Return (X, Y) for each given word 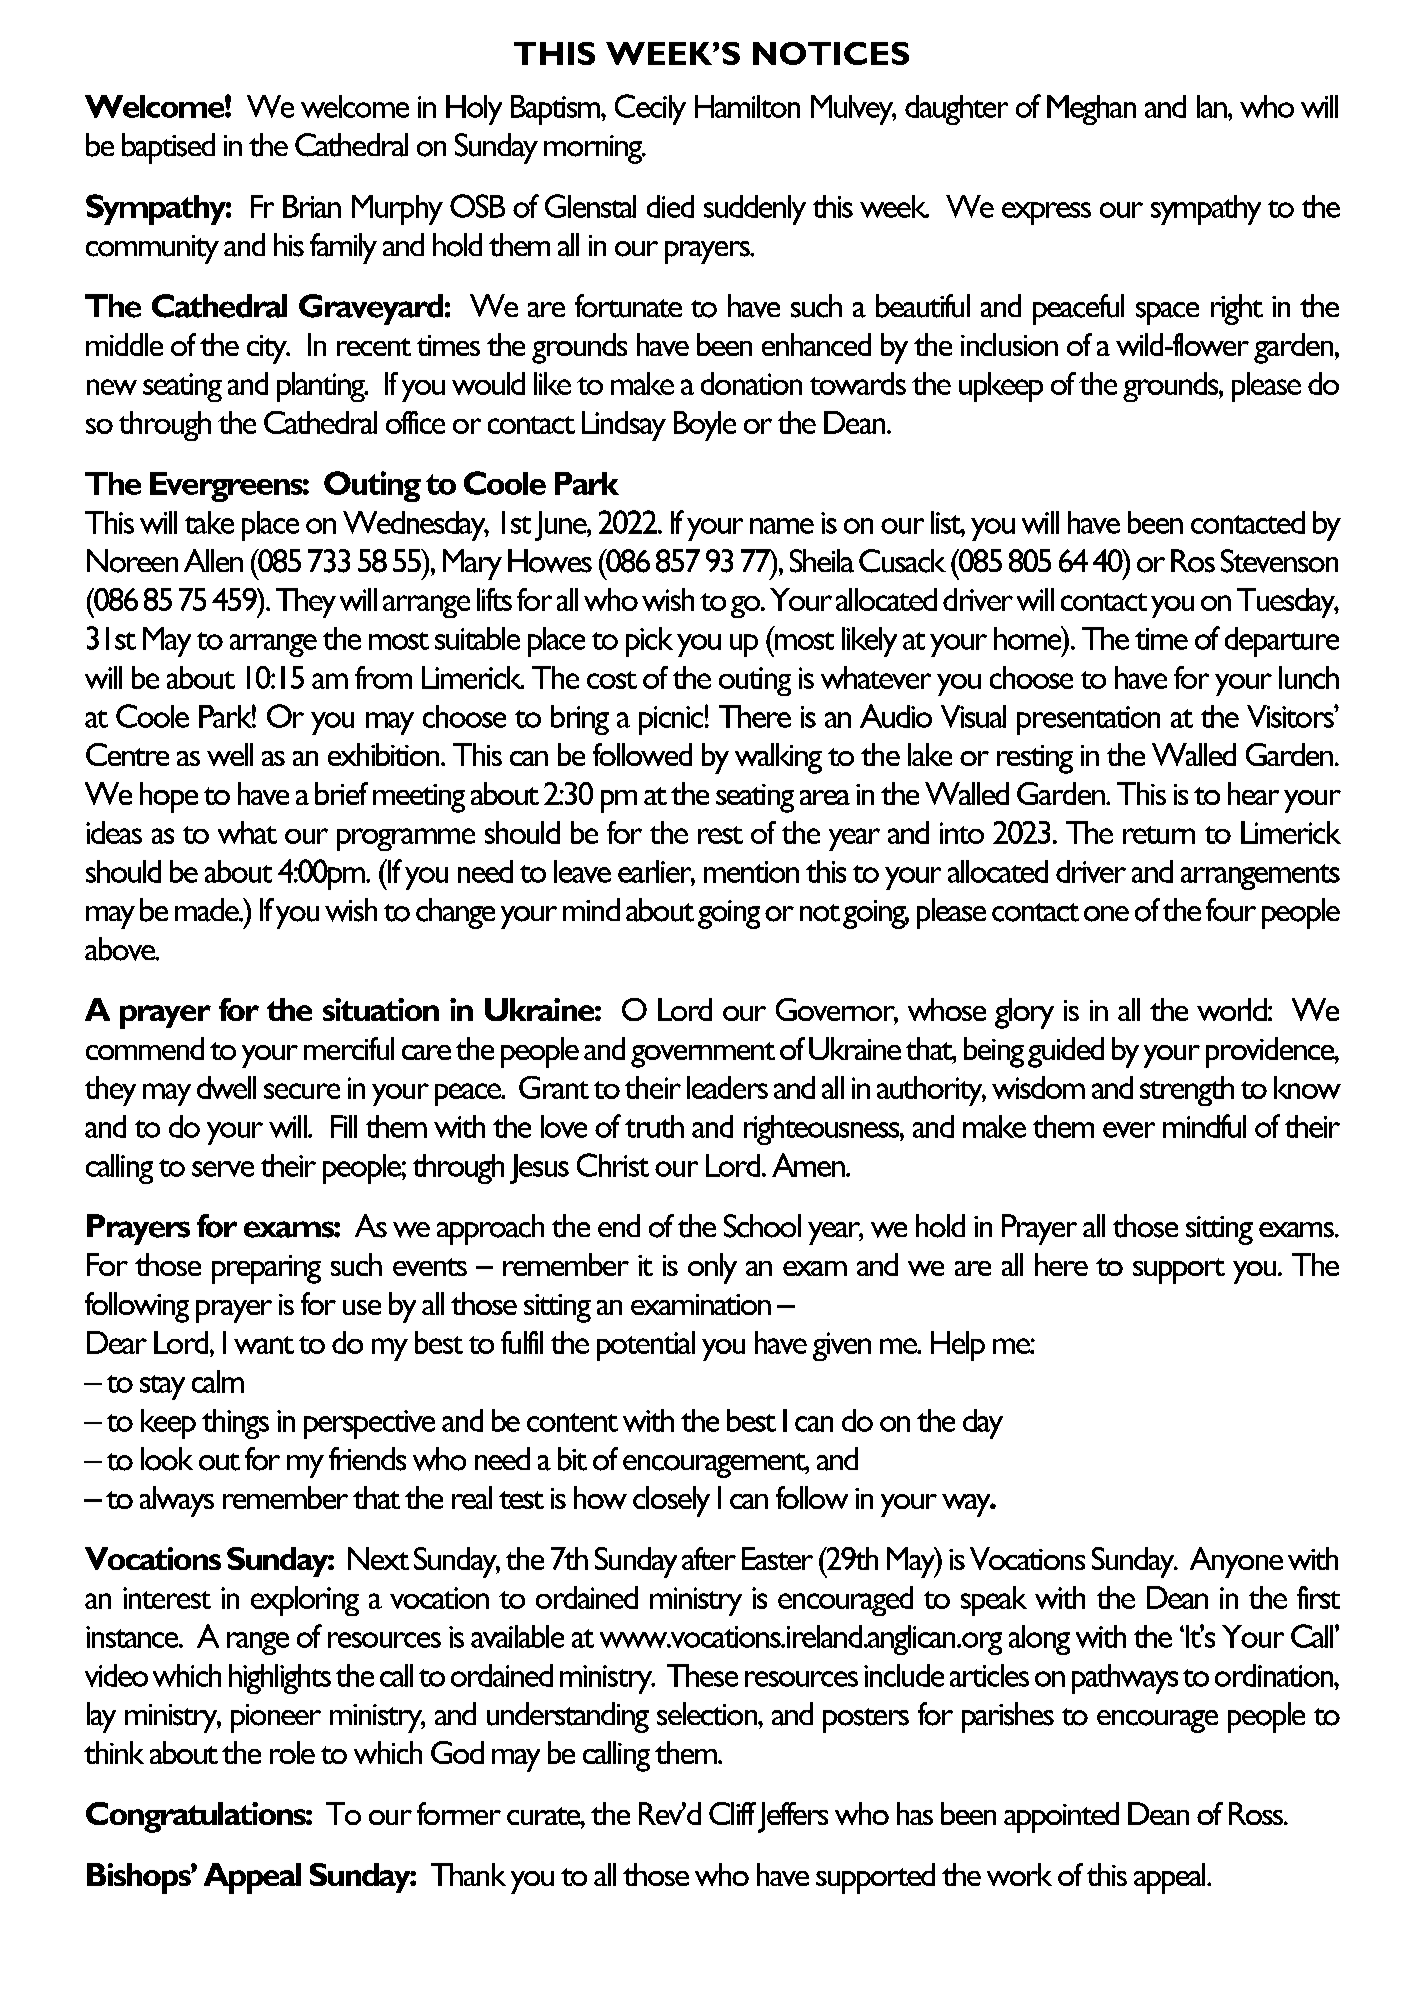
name (782, 526)
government (703, 1055)
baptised (168, 148)
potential (646, 1346)
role (292, 1752)
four (1231, 910)
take (209, 522)
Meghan (1091, 110)
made (208, 910)
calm (218, 1381)
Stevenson (1279, 561)
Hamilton (747, 106)
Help (958, 1346)
